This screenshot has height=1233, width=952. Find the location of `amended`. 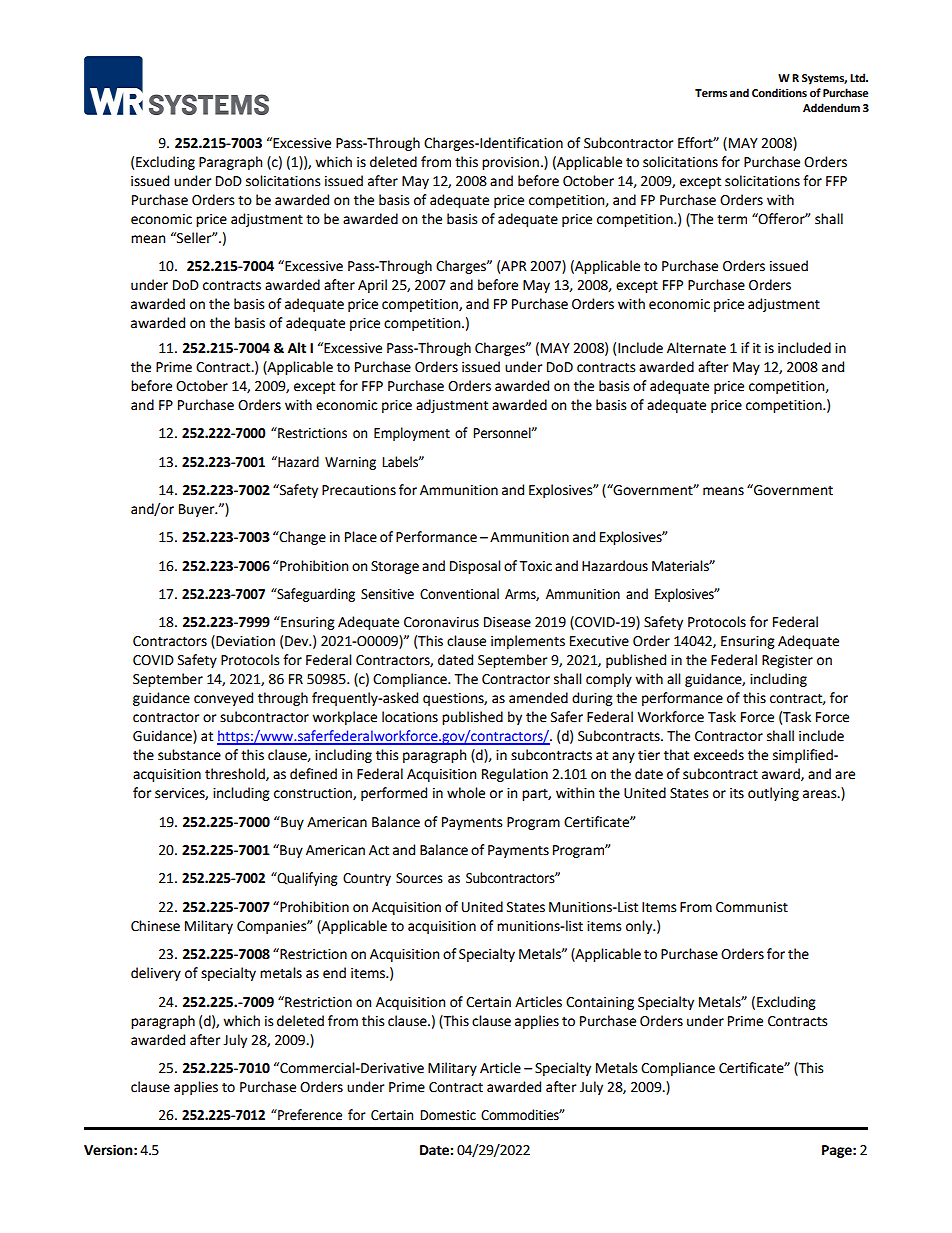

amended is located at coordinates (538, 698).
